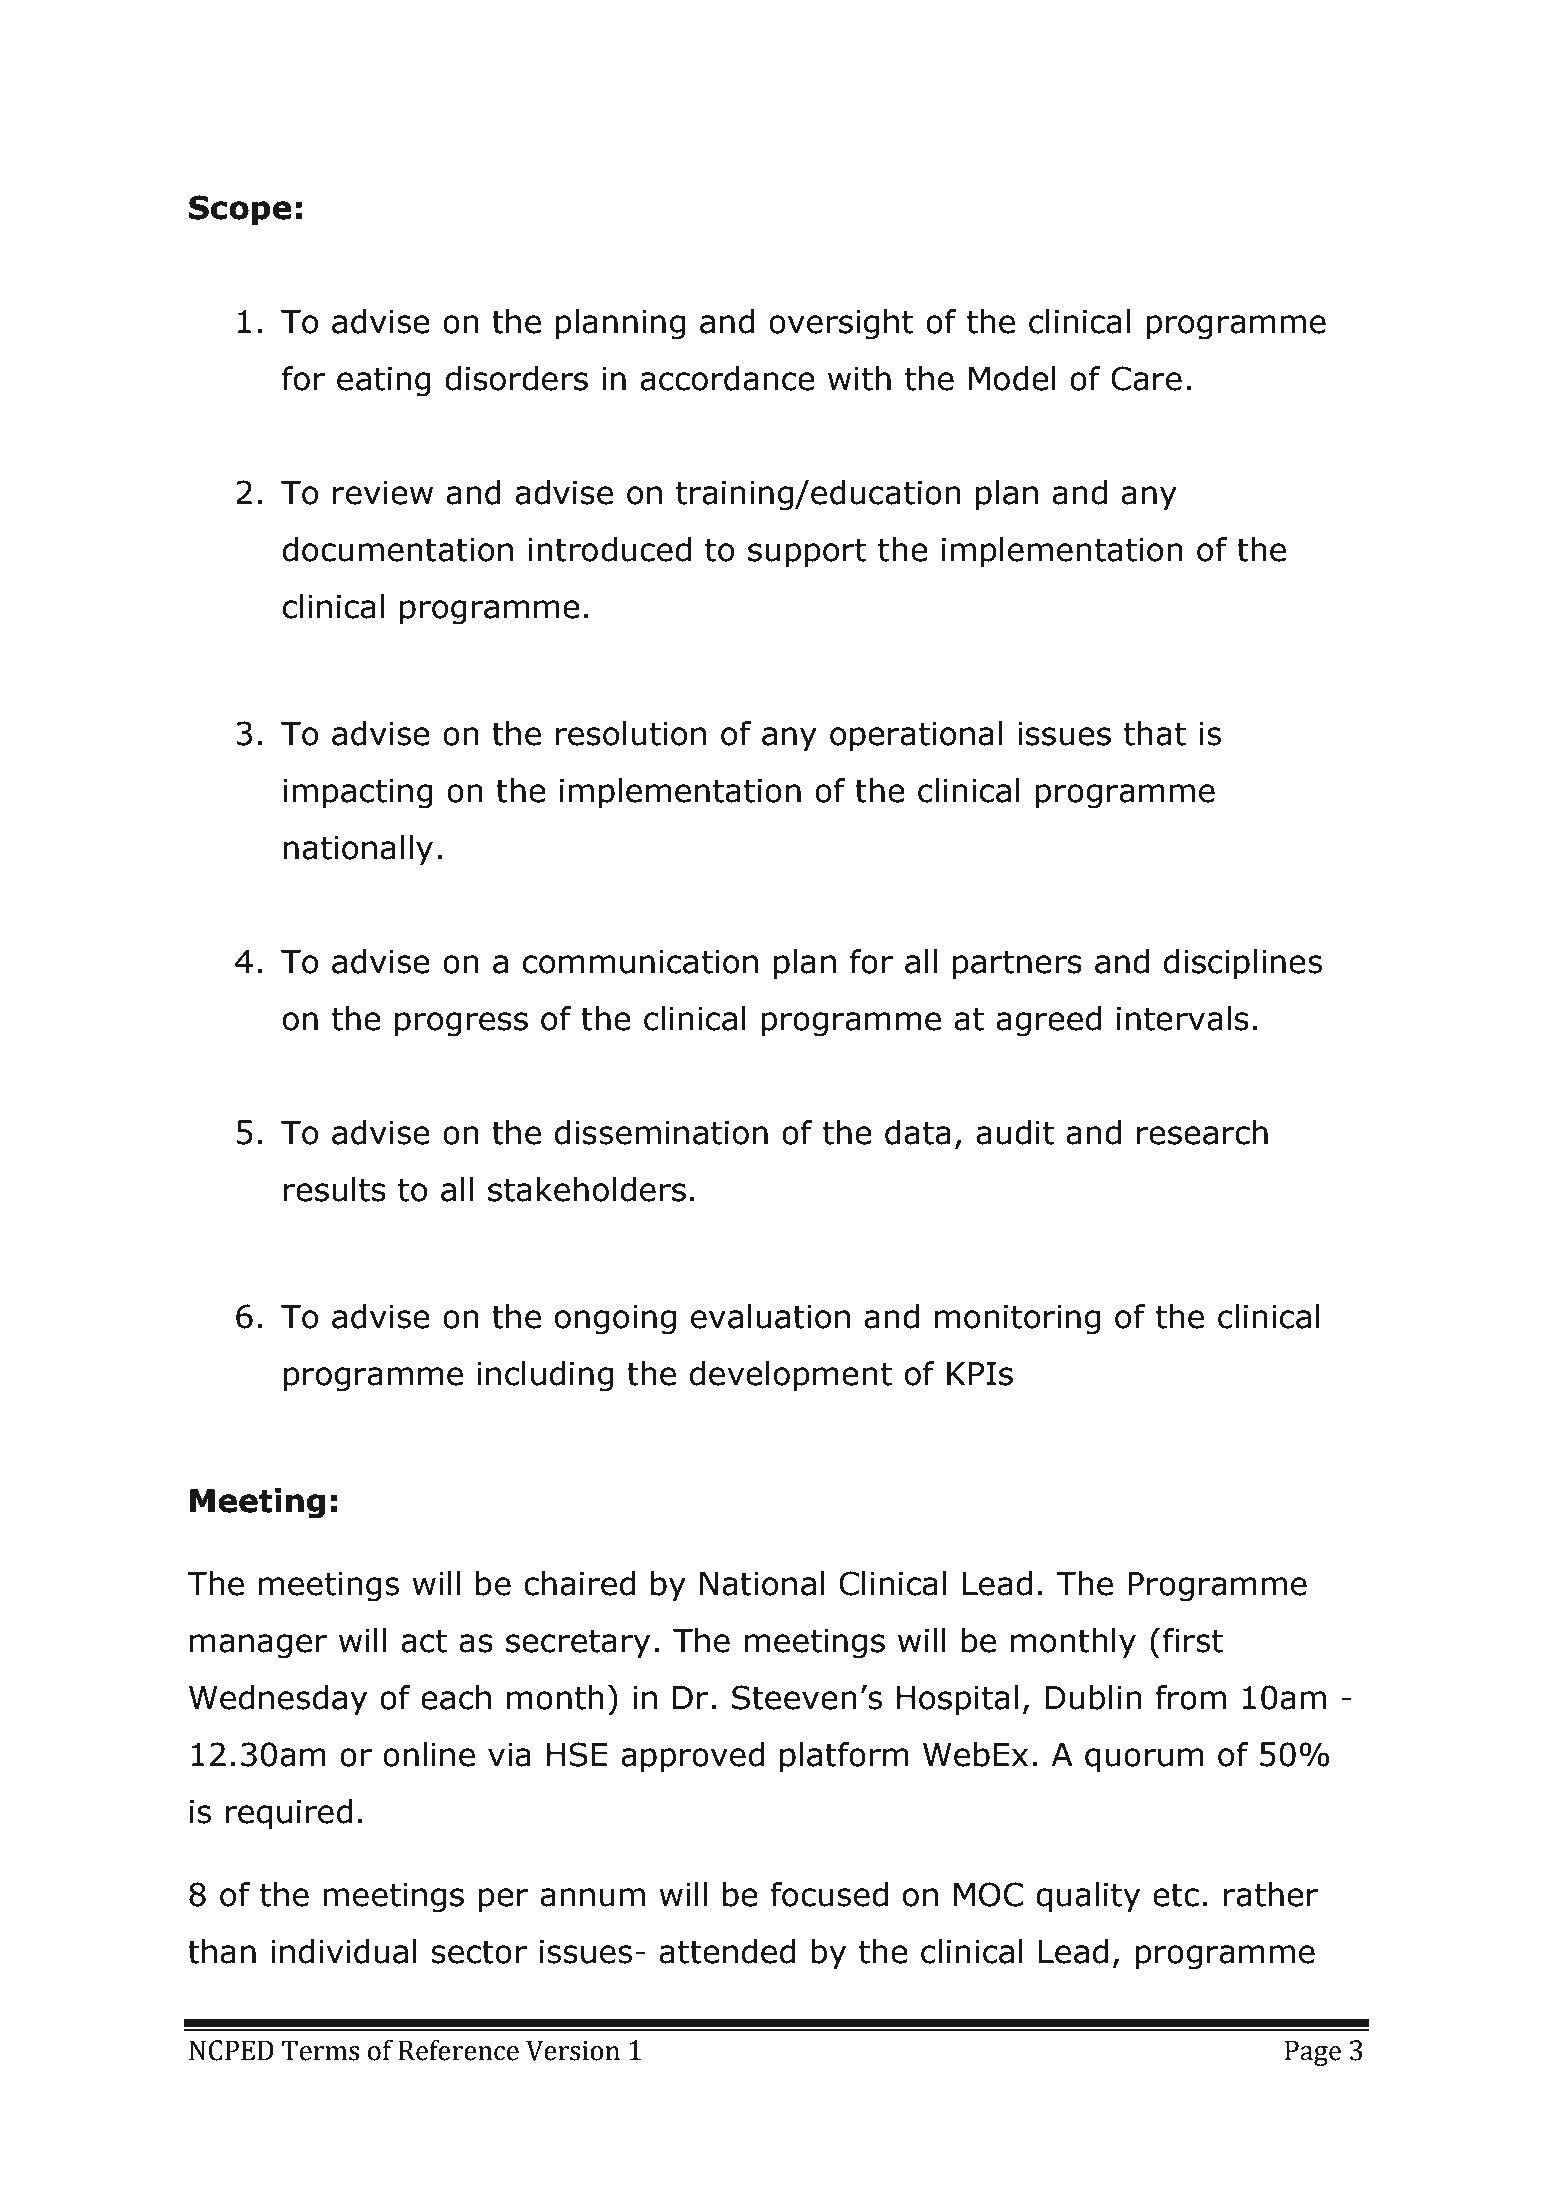 This document has height=2194, width=1552. Describe the element at coordinates (1017, 1320) in the document. I see `monitoring` at that location.
